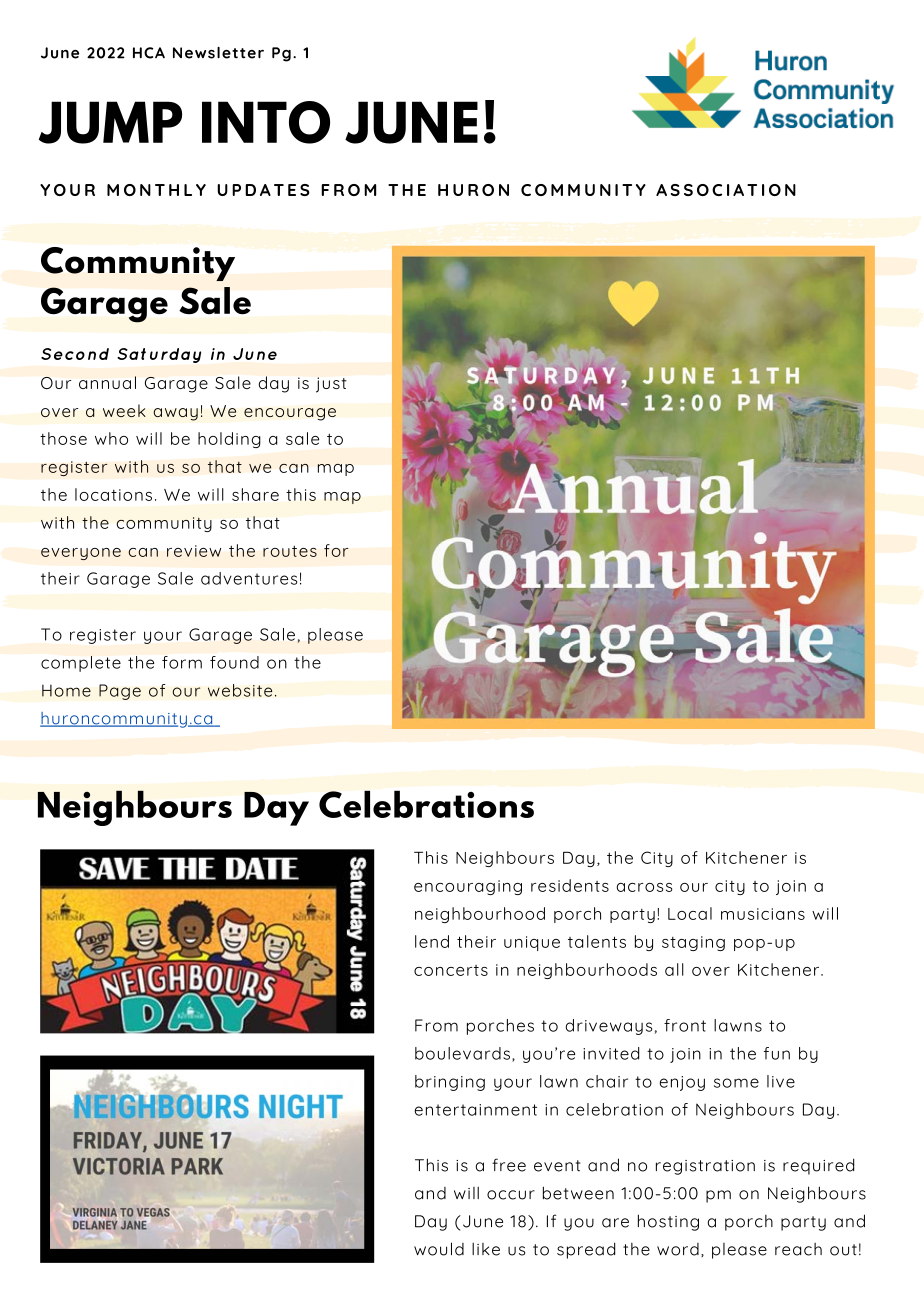  What do you see at coordinates (218, 53) in the page?
I see `Newsletter` at bounding box center [218, 53].
